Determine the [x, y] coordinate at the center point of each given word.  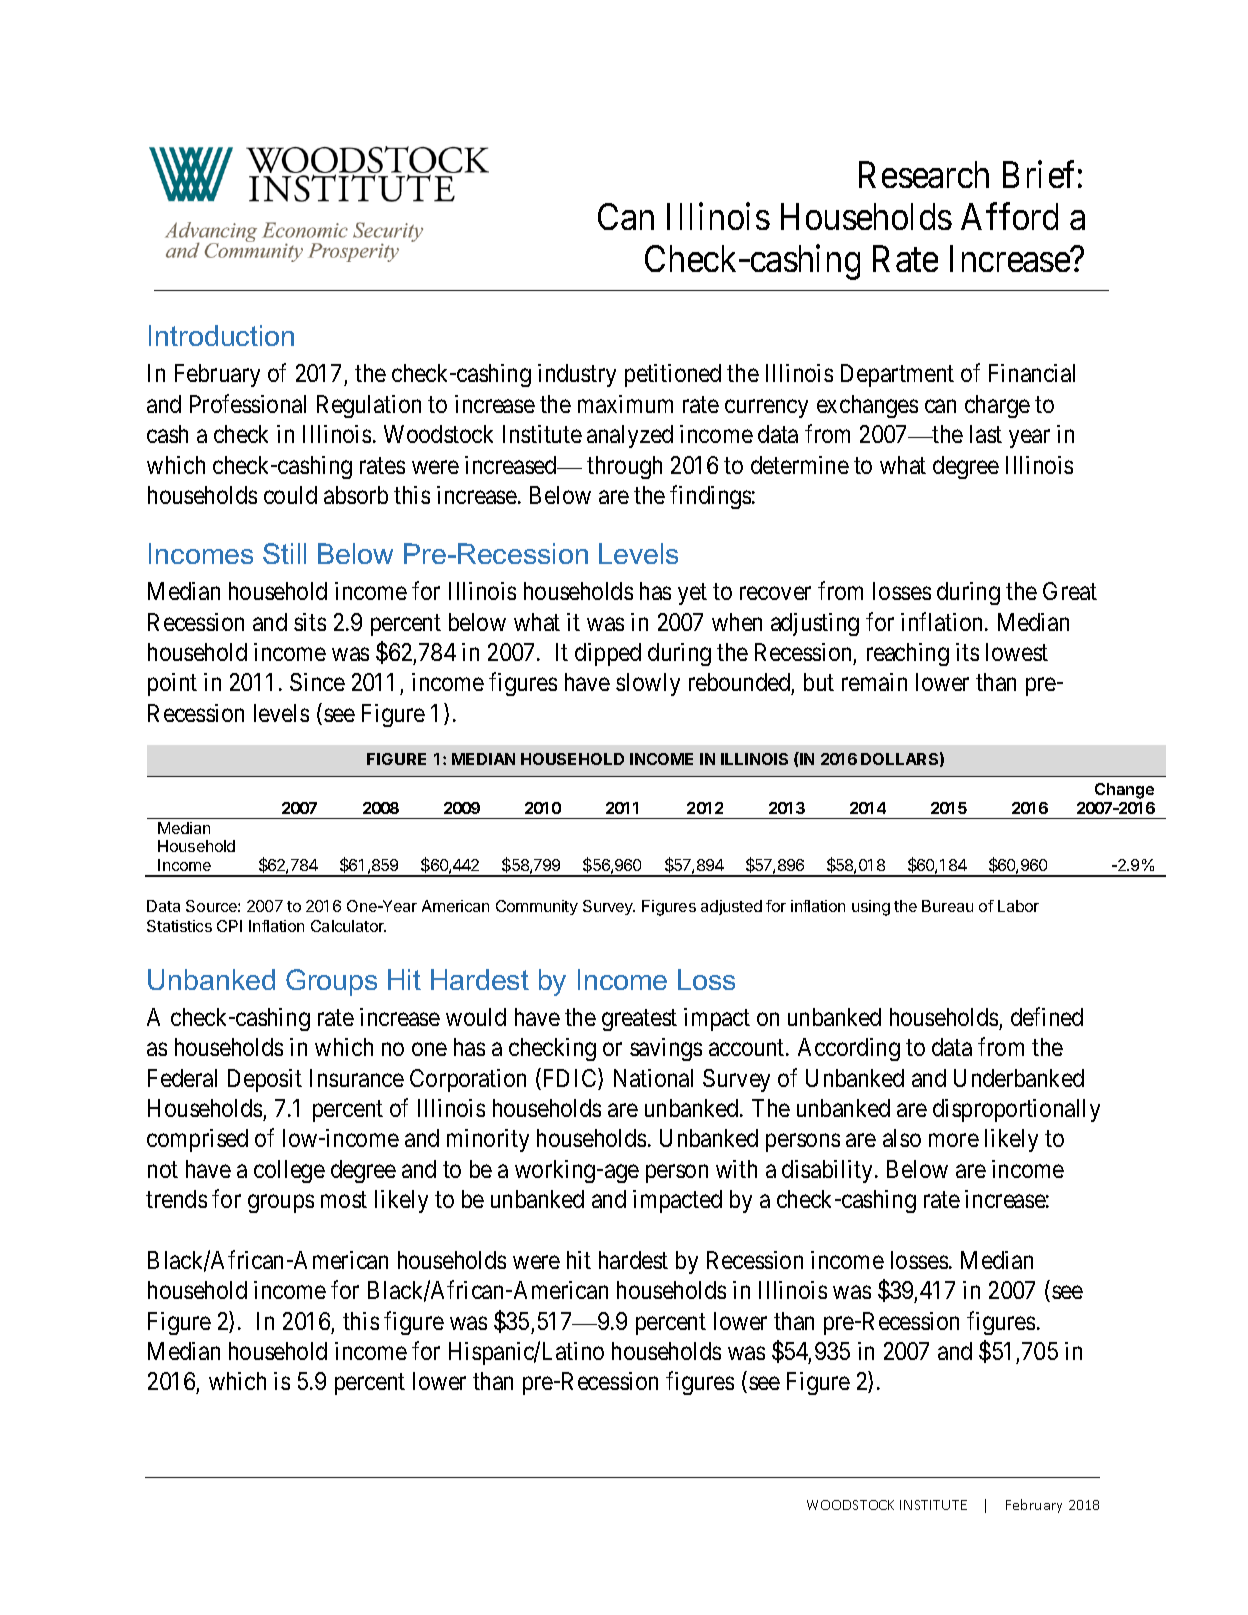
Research [924, 174]
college [289, 1171]
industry [577, 375]
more [954, 1140]
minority [488, 1140]
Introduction [221, 335]
